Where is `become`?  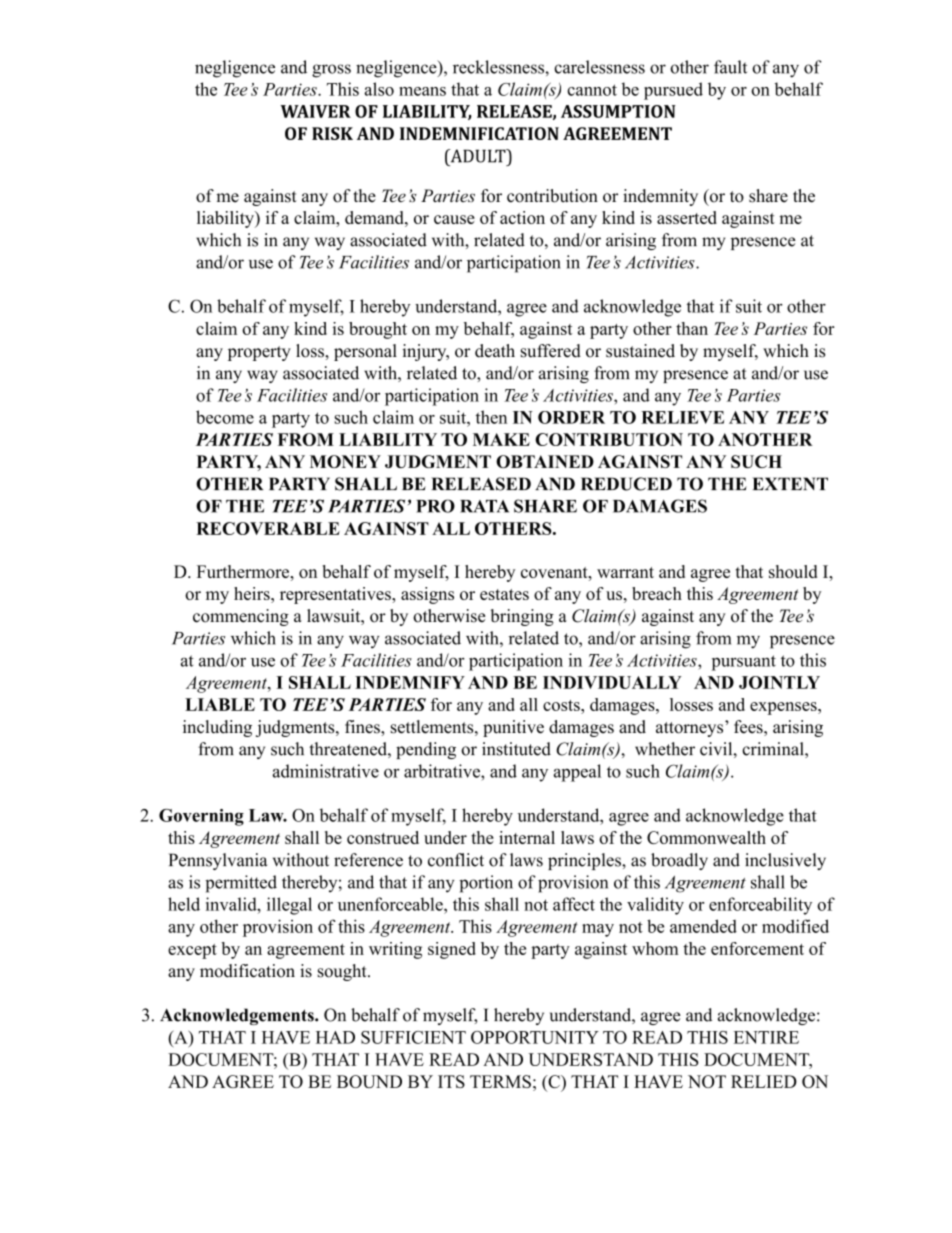
become is located at coordinates (225, 417).
